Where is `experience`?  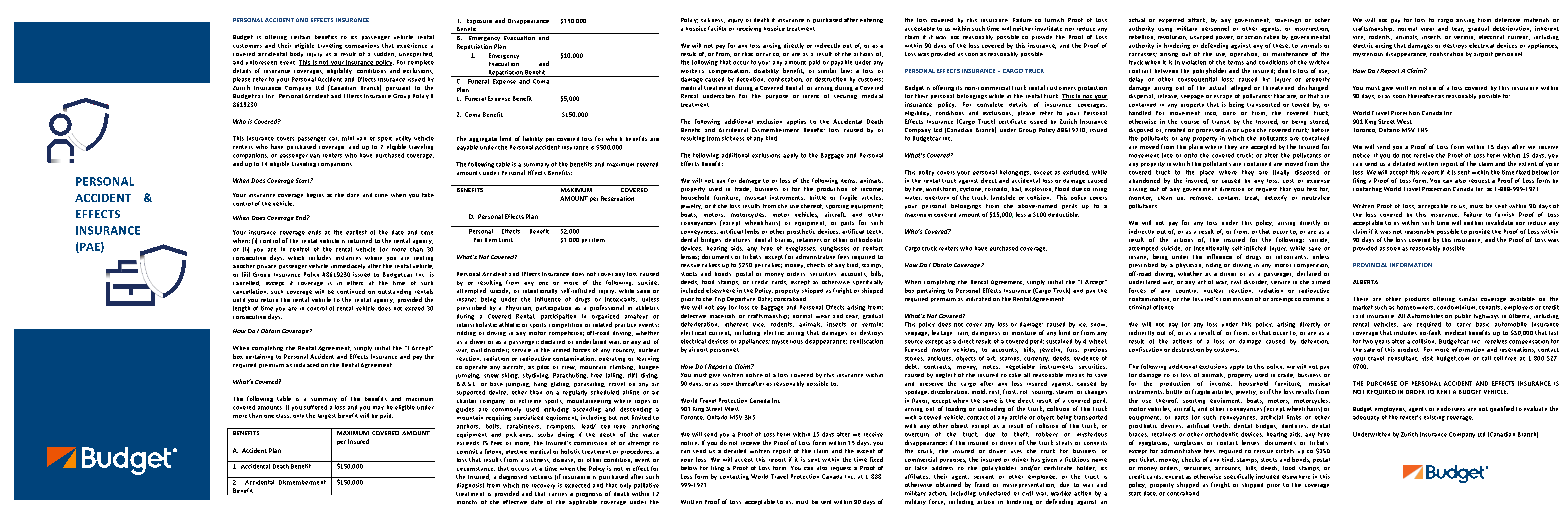 experience is located at coordinates (412, 45).
